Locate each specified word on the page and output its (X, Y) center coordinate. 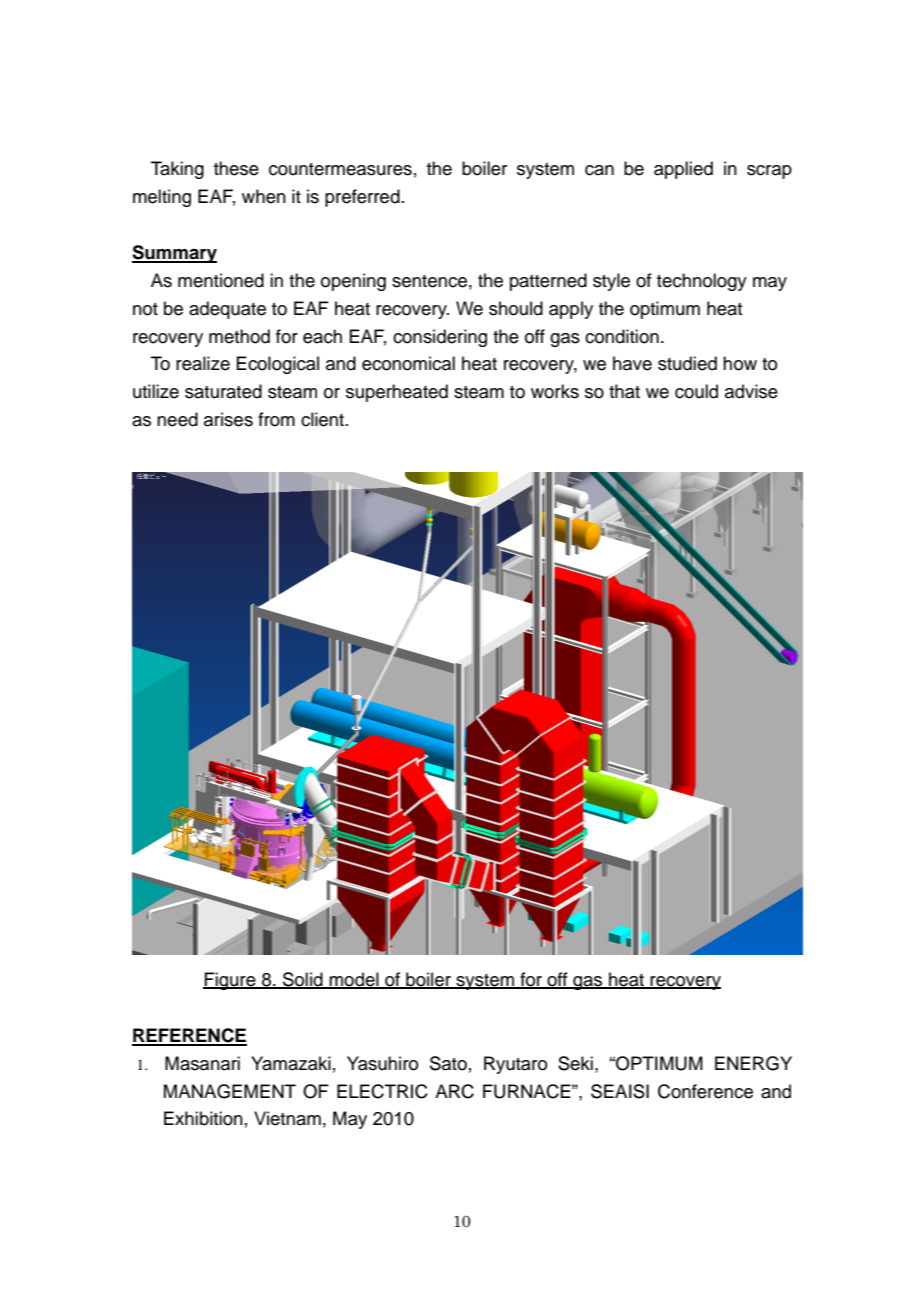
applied (683, 170)
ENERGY (753, 1063)
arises (228, 419)
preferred (362, 198)
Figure (230, 981)
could (696, 391)
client (324, 419)
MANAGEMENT (230, 1091)
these (236, 168)
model (354, 980)
